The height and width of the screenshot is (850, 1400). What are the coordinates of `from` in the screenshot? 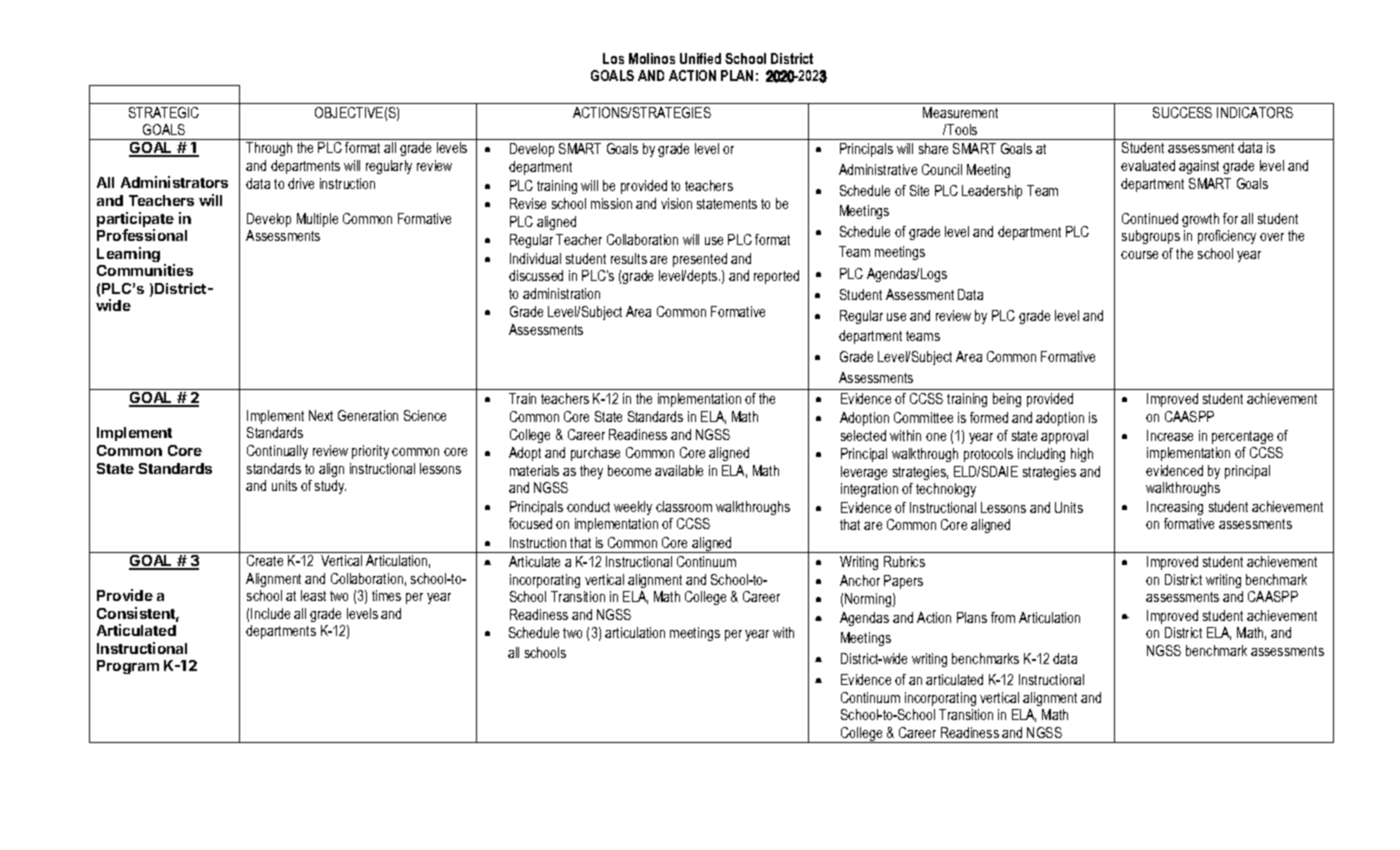 It's located at (1003, 617).
